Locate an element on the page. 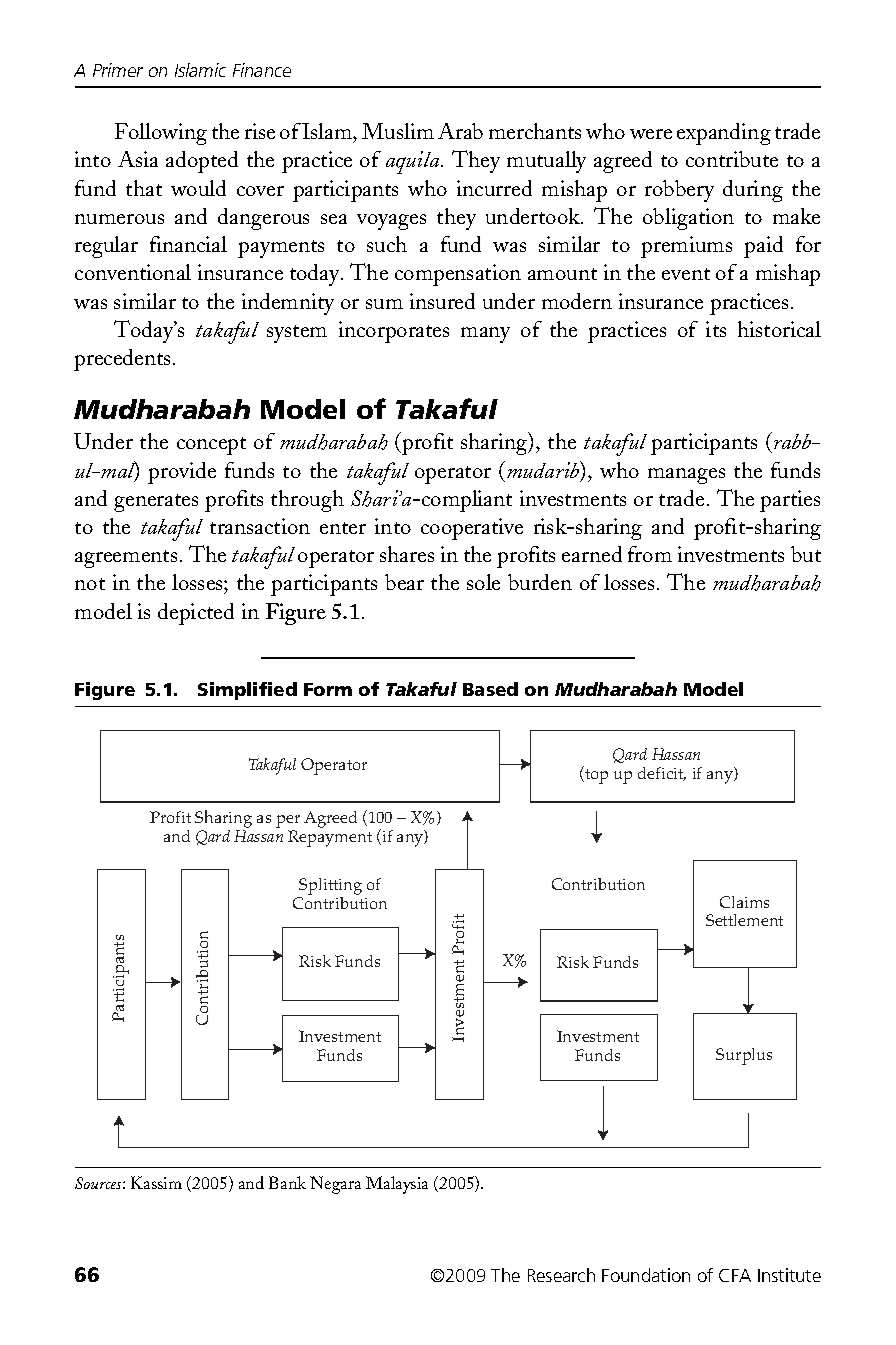 The image size is (896, 1345). cooperative is located at coordinates (472, 529).
